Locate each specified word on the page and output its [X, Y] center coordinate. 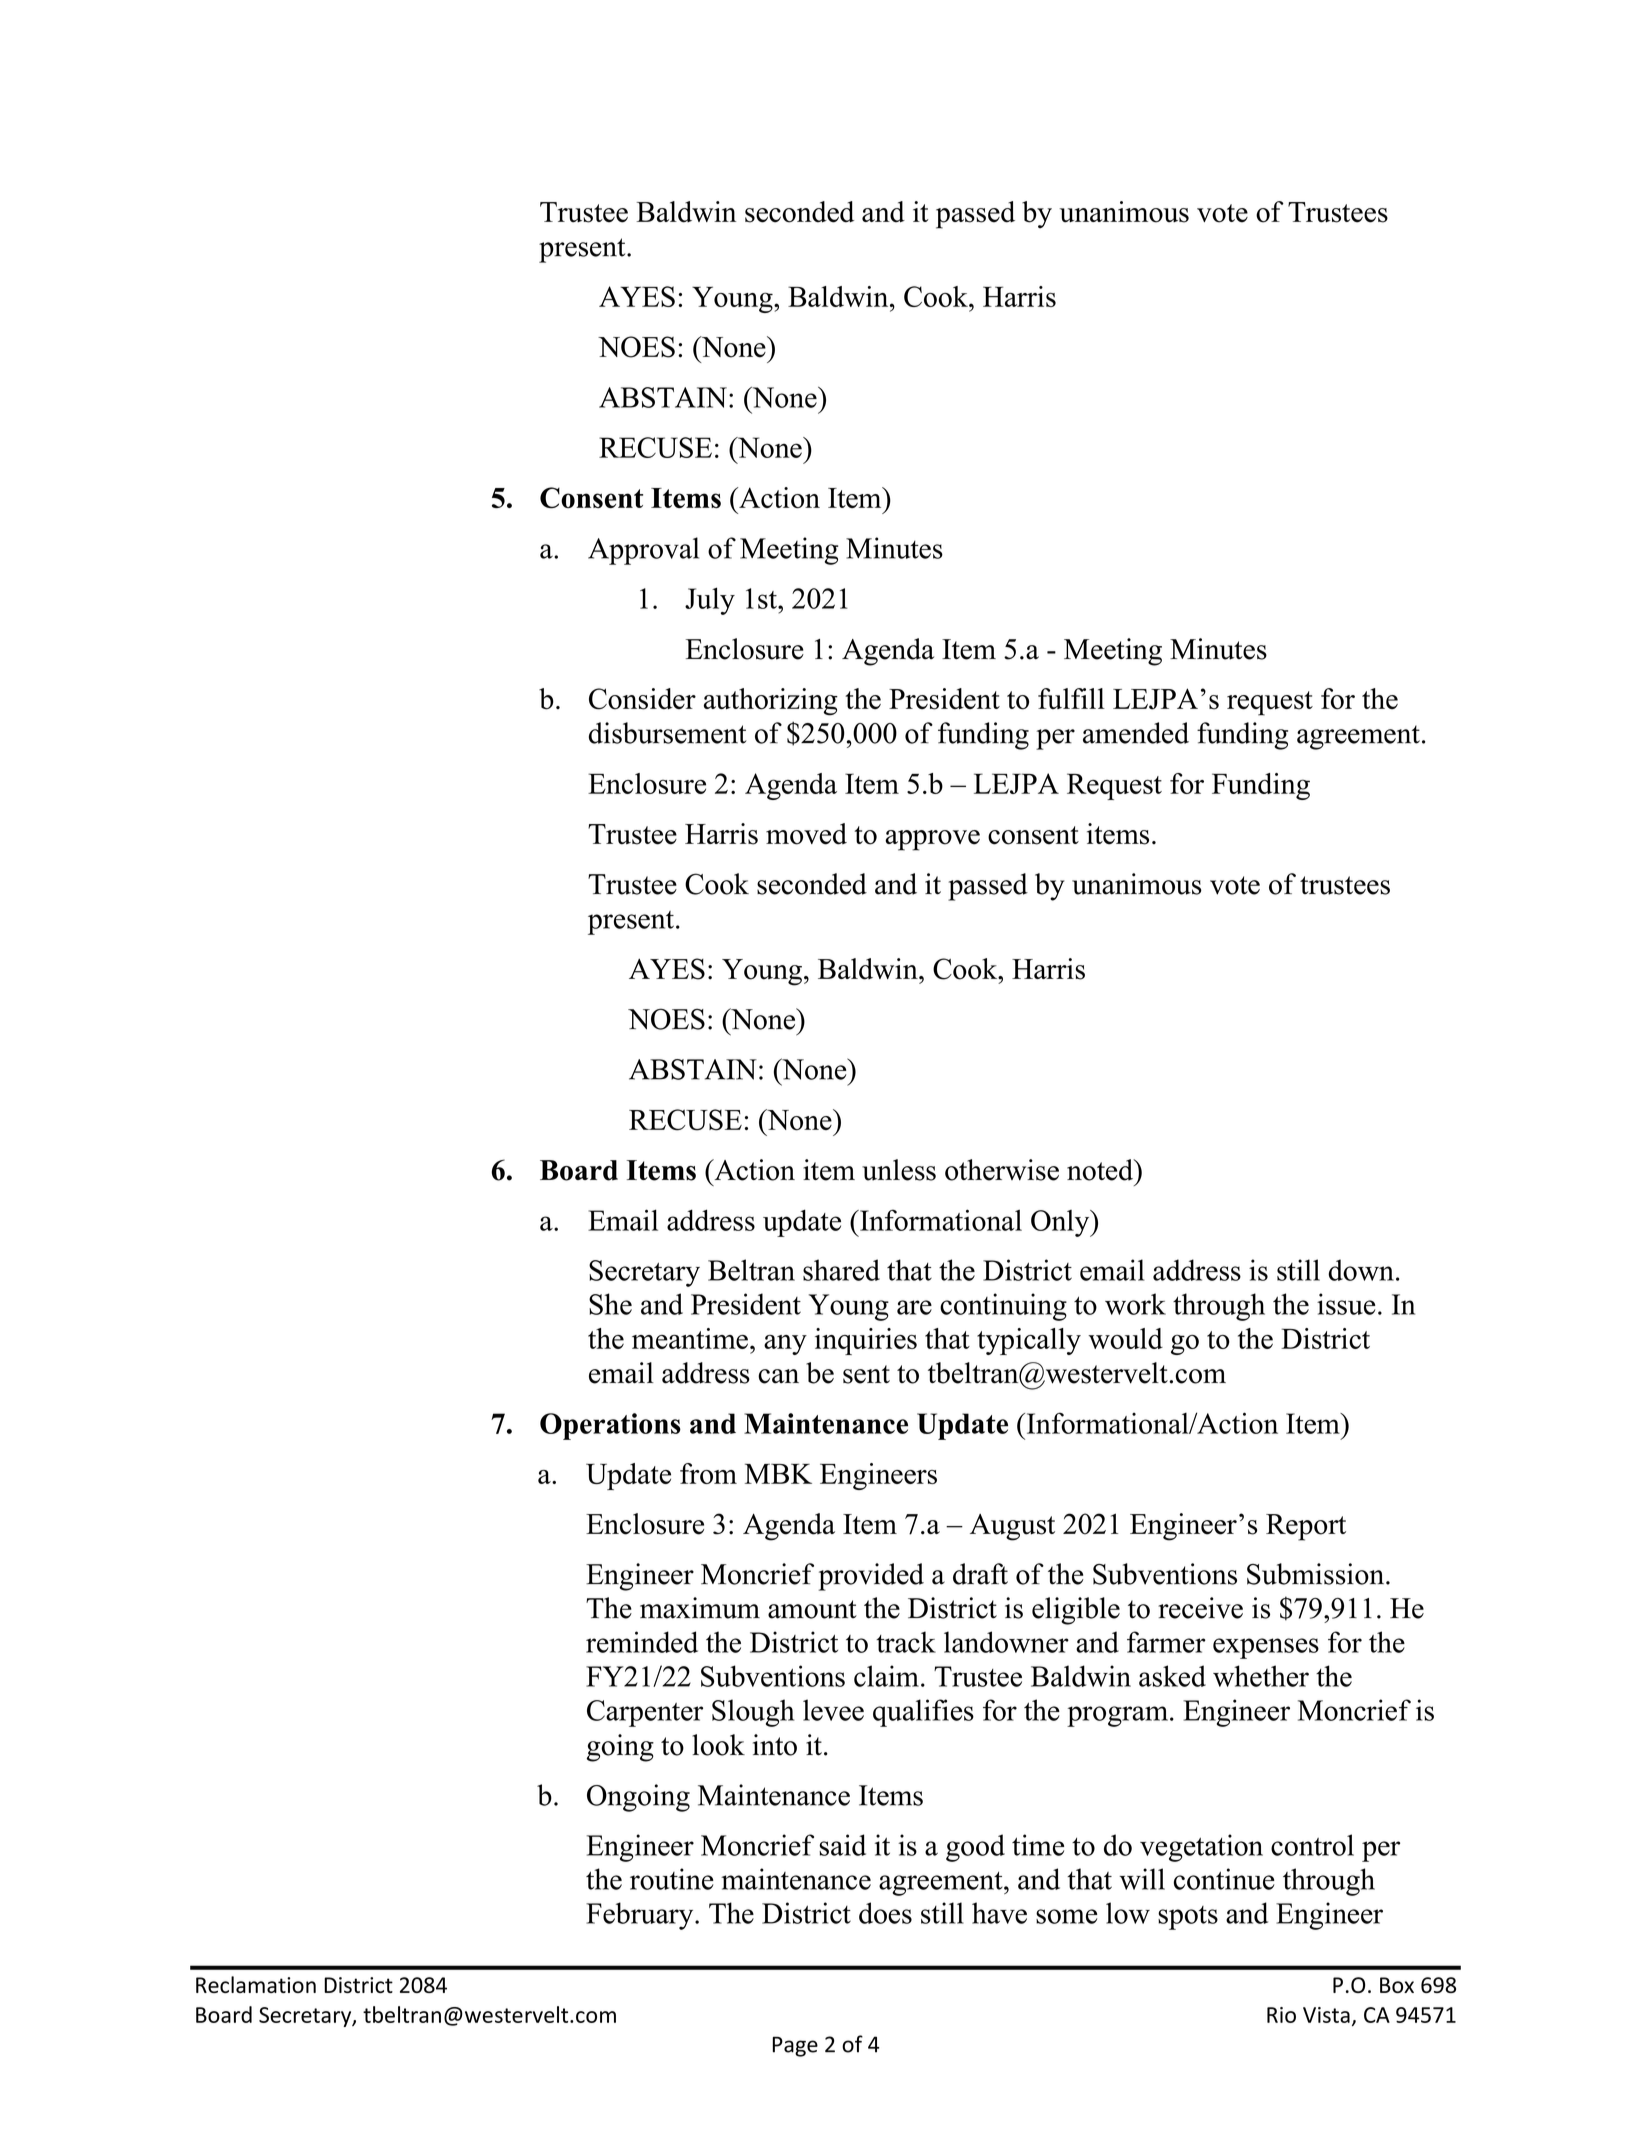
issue [1346, 1304]
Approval [643, 551]
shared [841, 1270]
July [710, 601]
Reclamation [256, 1984]
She [610, 1304]
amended [1136, 733]
